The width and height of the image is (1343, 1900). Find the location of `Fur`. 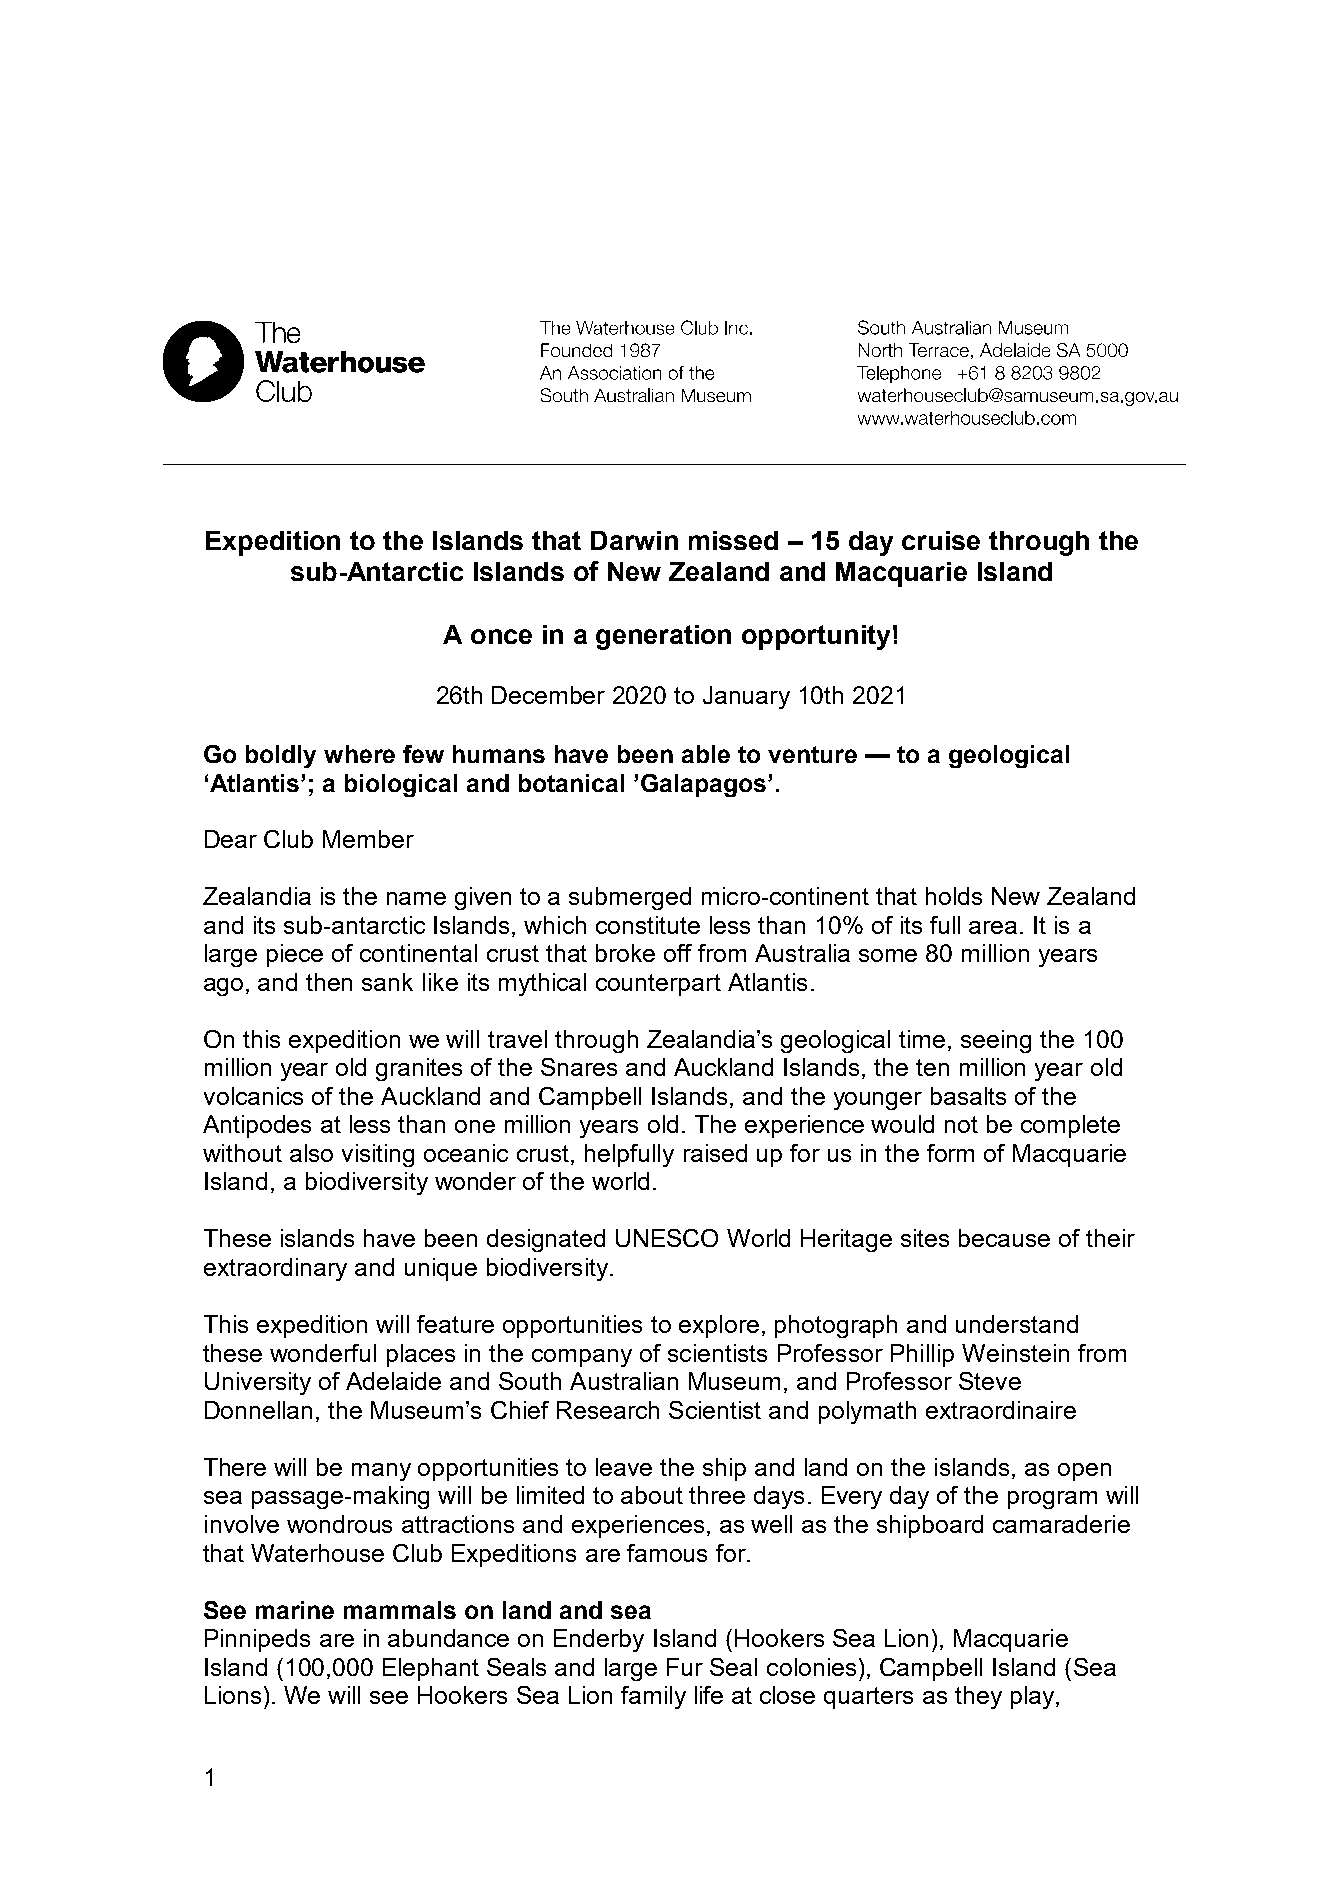

Fur is located at coordinates (685, 1667).
